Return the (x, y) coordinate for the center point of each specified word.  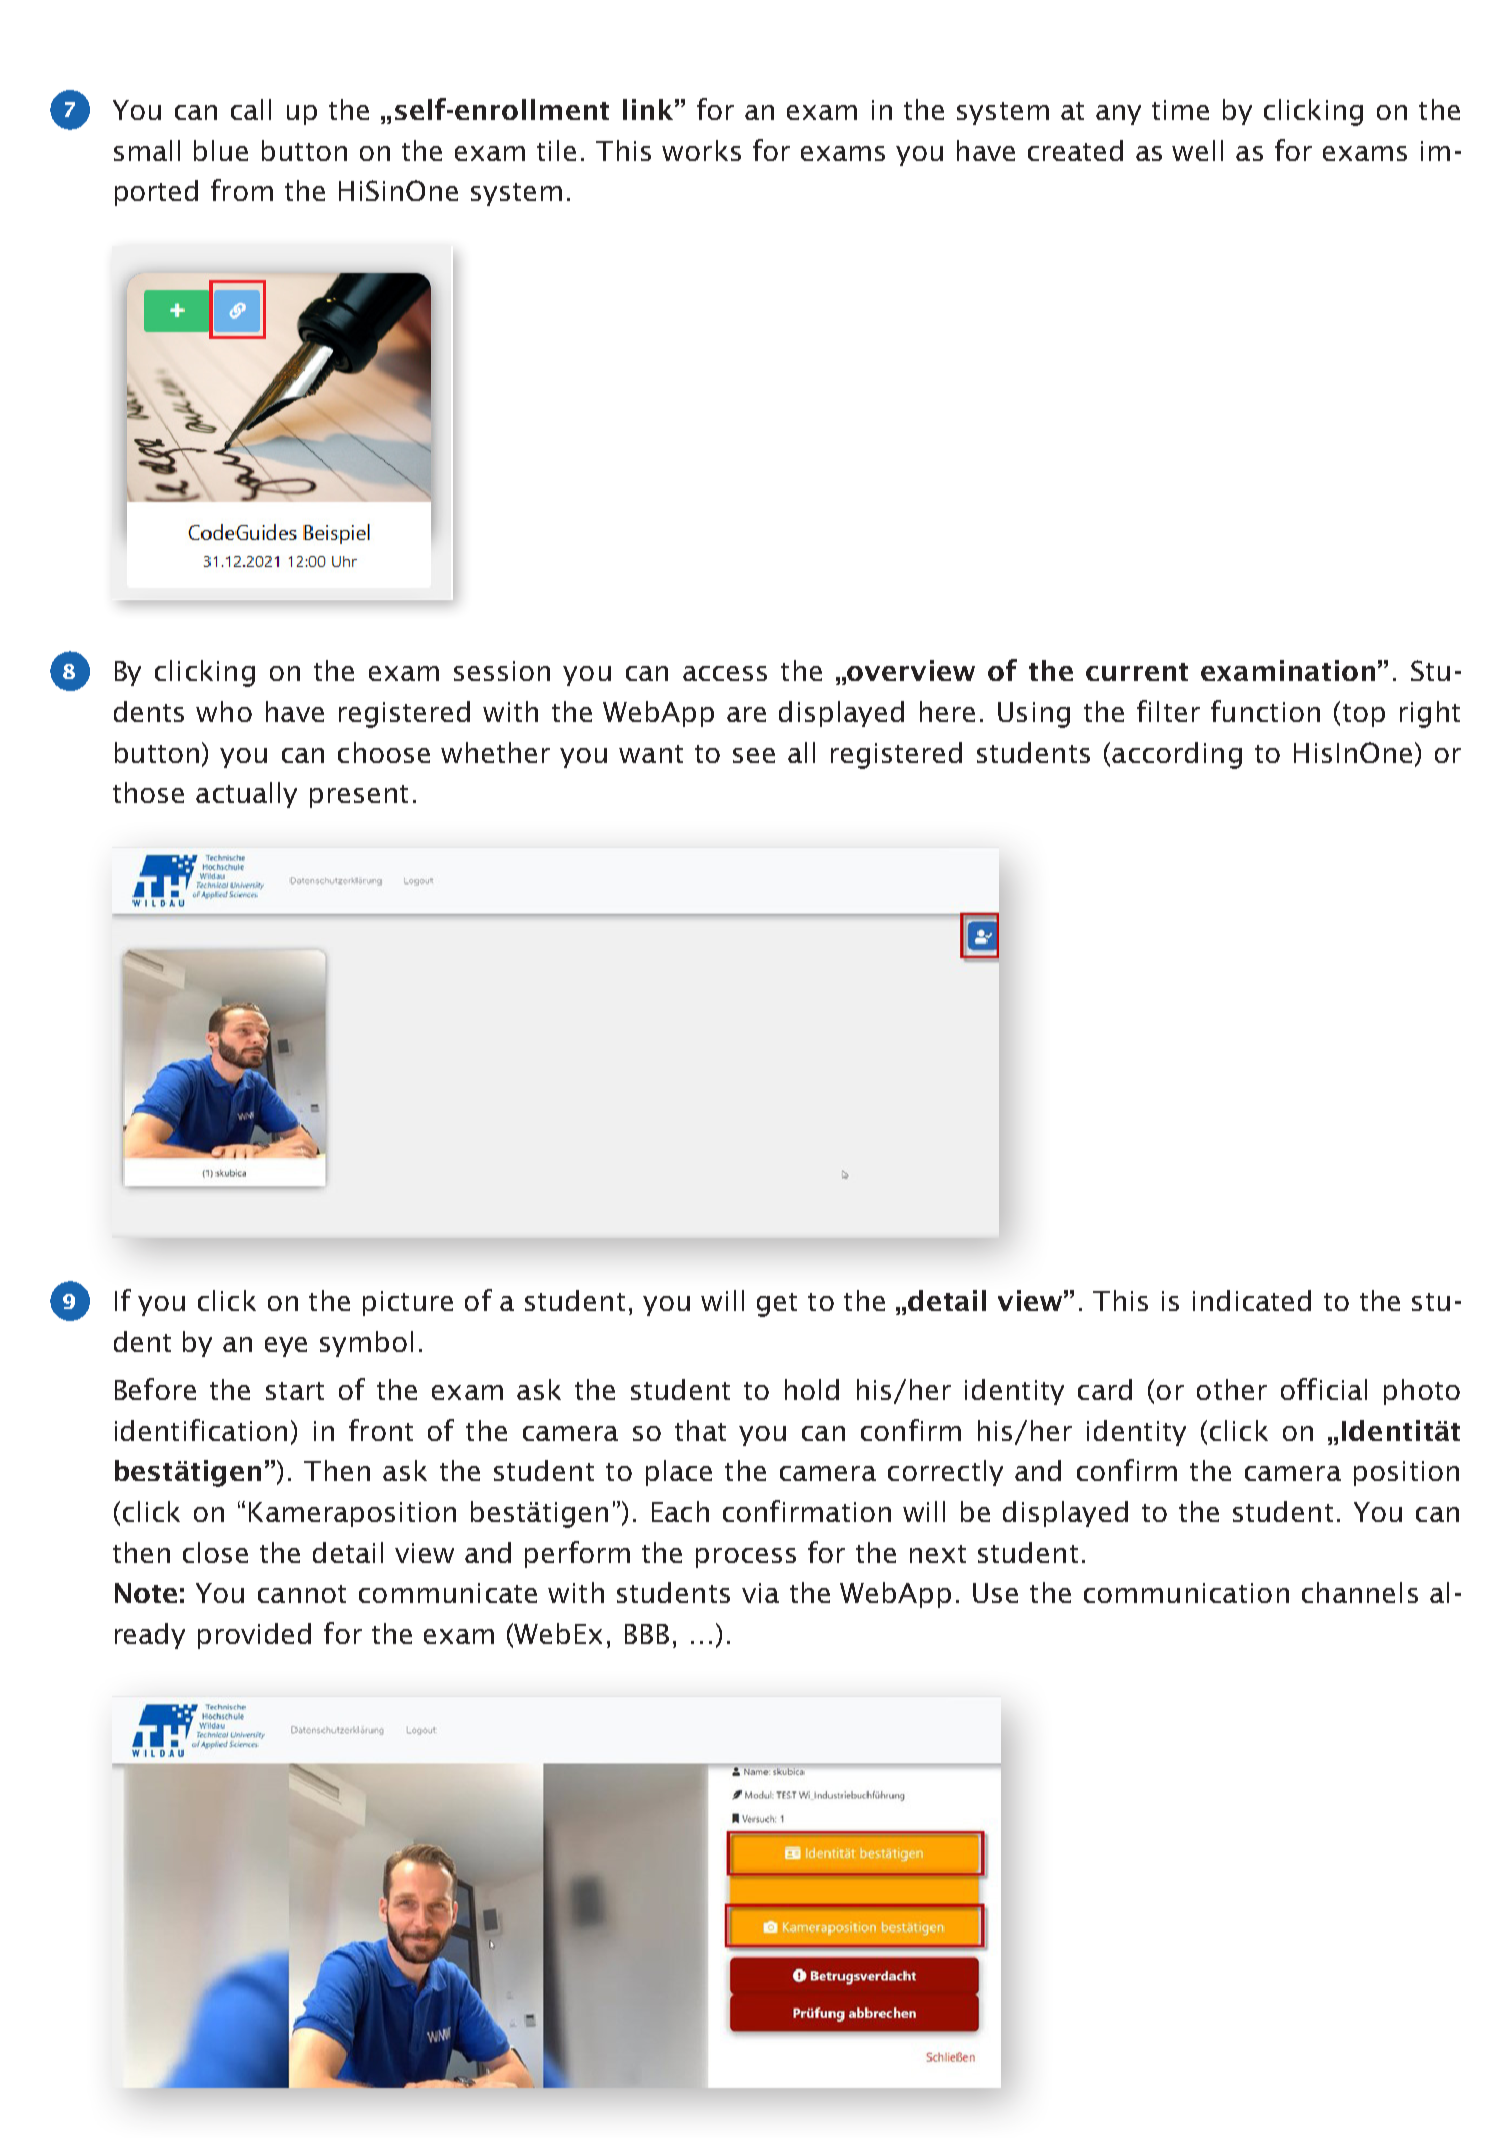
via (760, 1593)
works (701, 150)
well (1197, 150)
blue (221, 150)
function (1265, 711)
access (725, 673)
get (777, 1305)
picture (408, 1303)
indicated (1252, 1300)
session (502, 671)
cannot (302, 1594)
